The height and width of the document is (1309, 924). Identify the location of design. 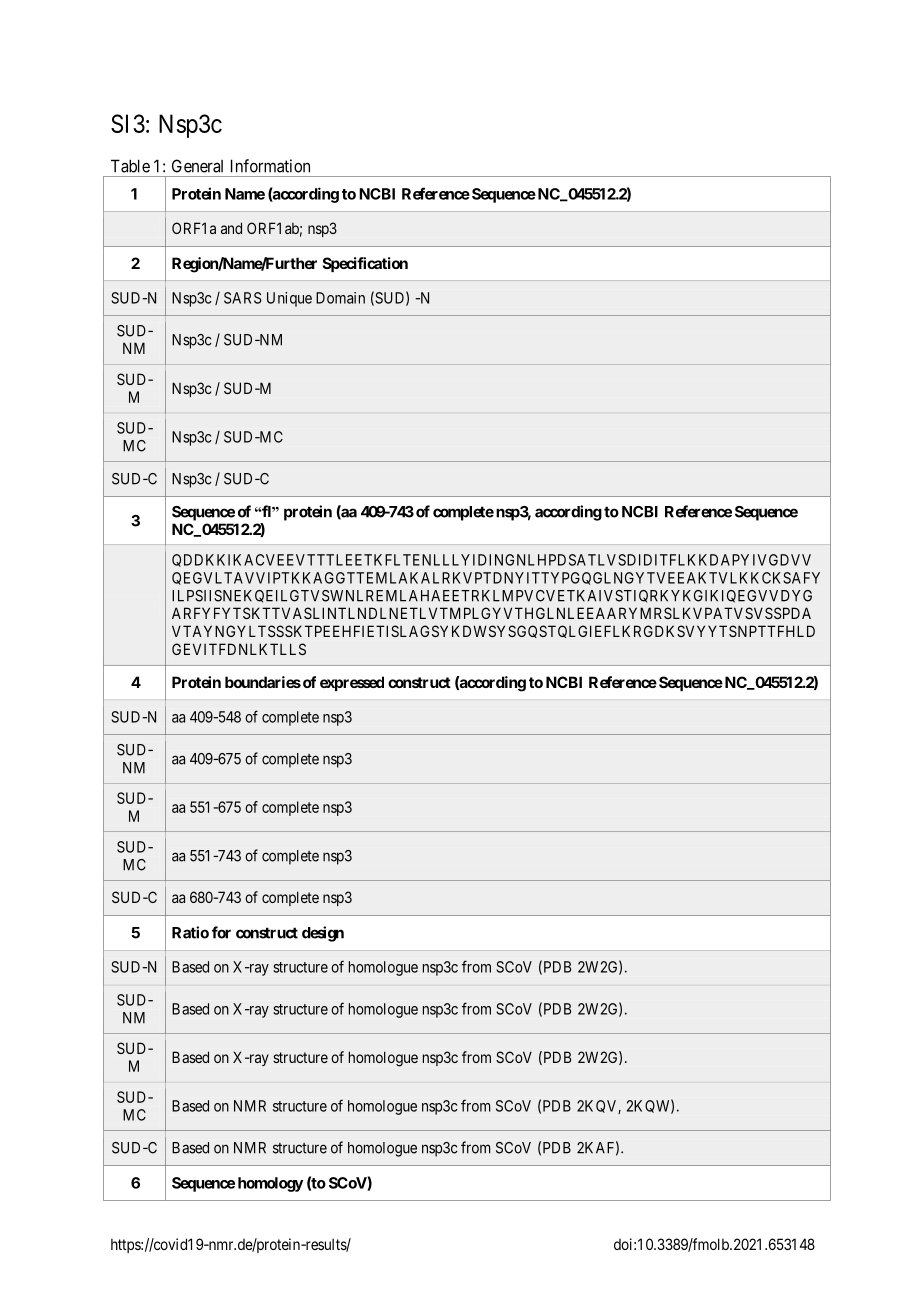
(323, 934).
